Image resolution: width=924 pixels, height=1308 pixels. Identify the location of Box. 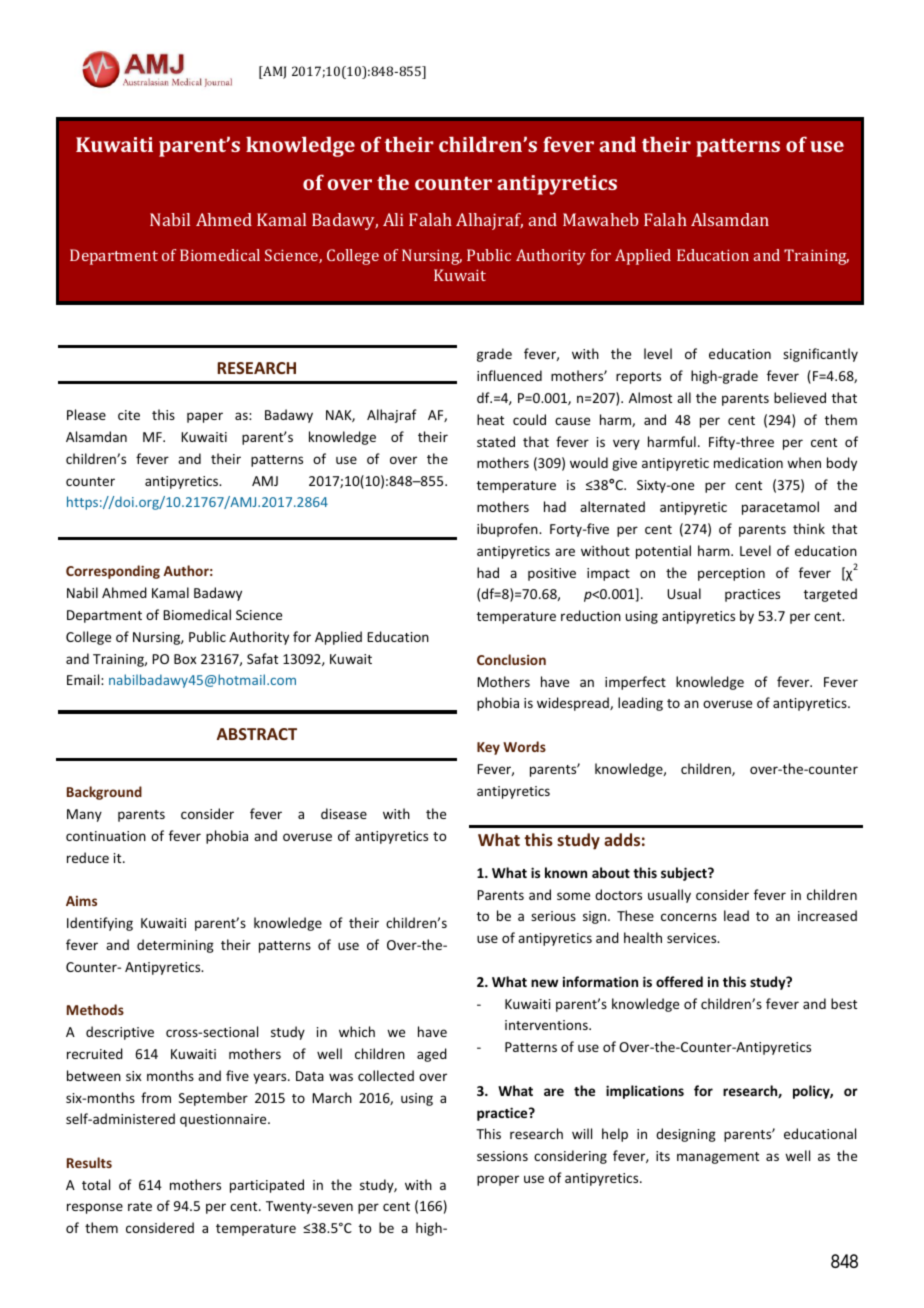
(185, 659).
